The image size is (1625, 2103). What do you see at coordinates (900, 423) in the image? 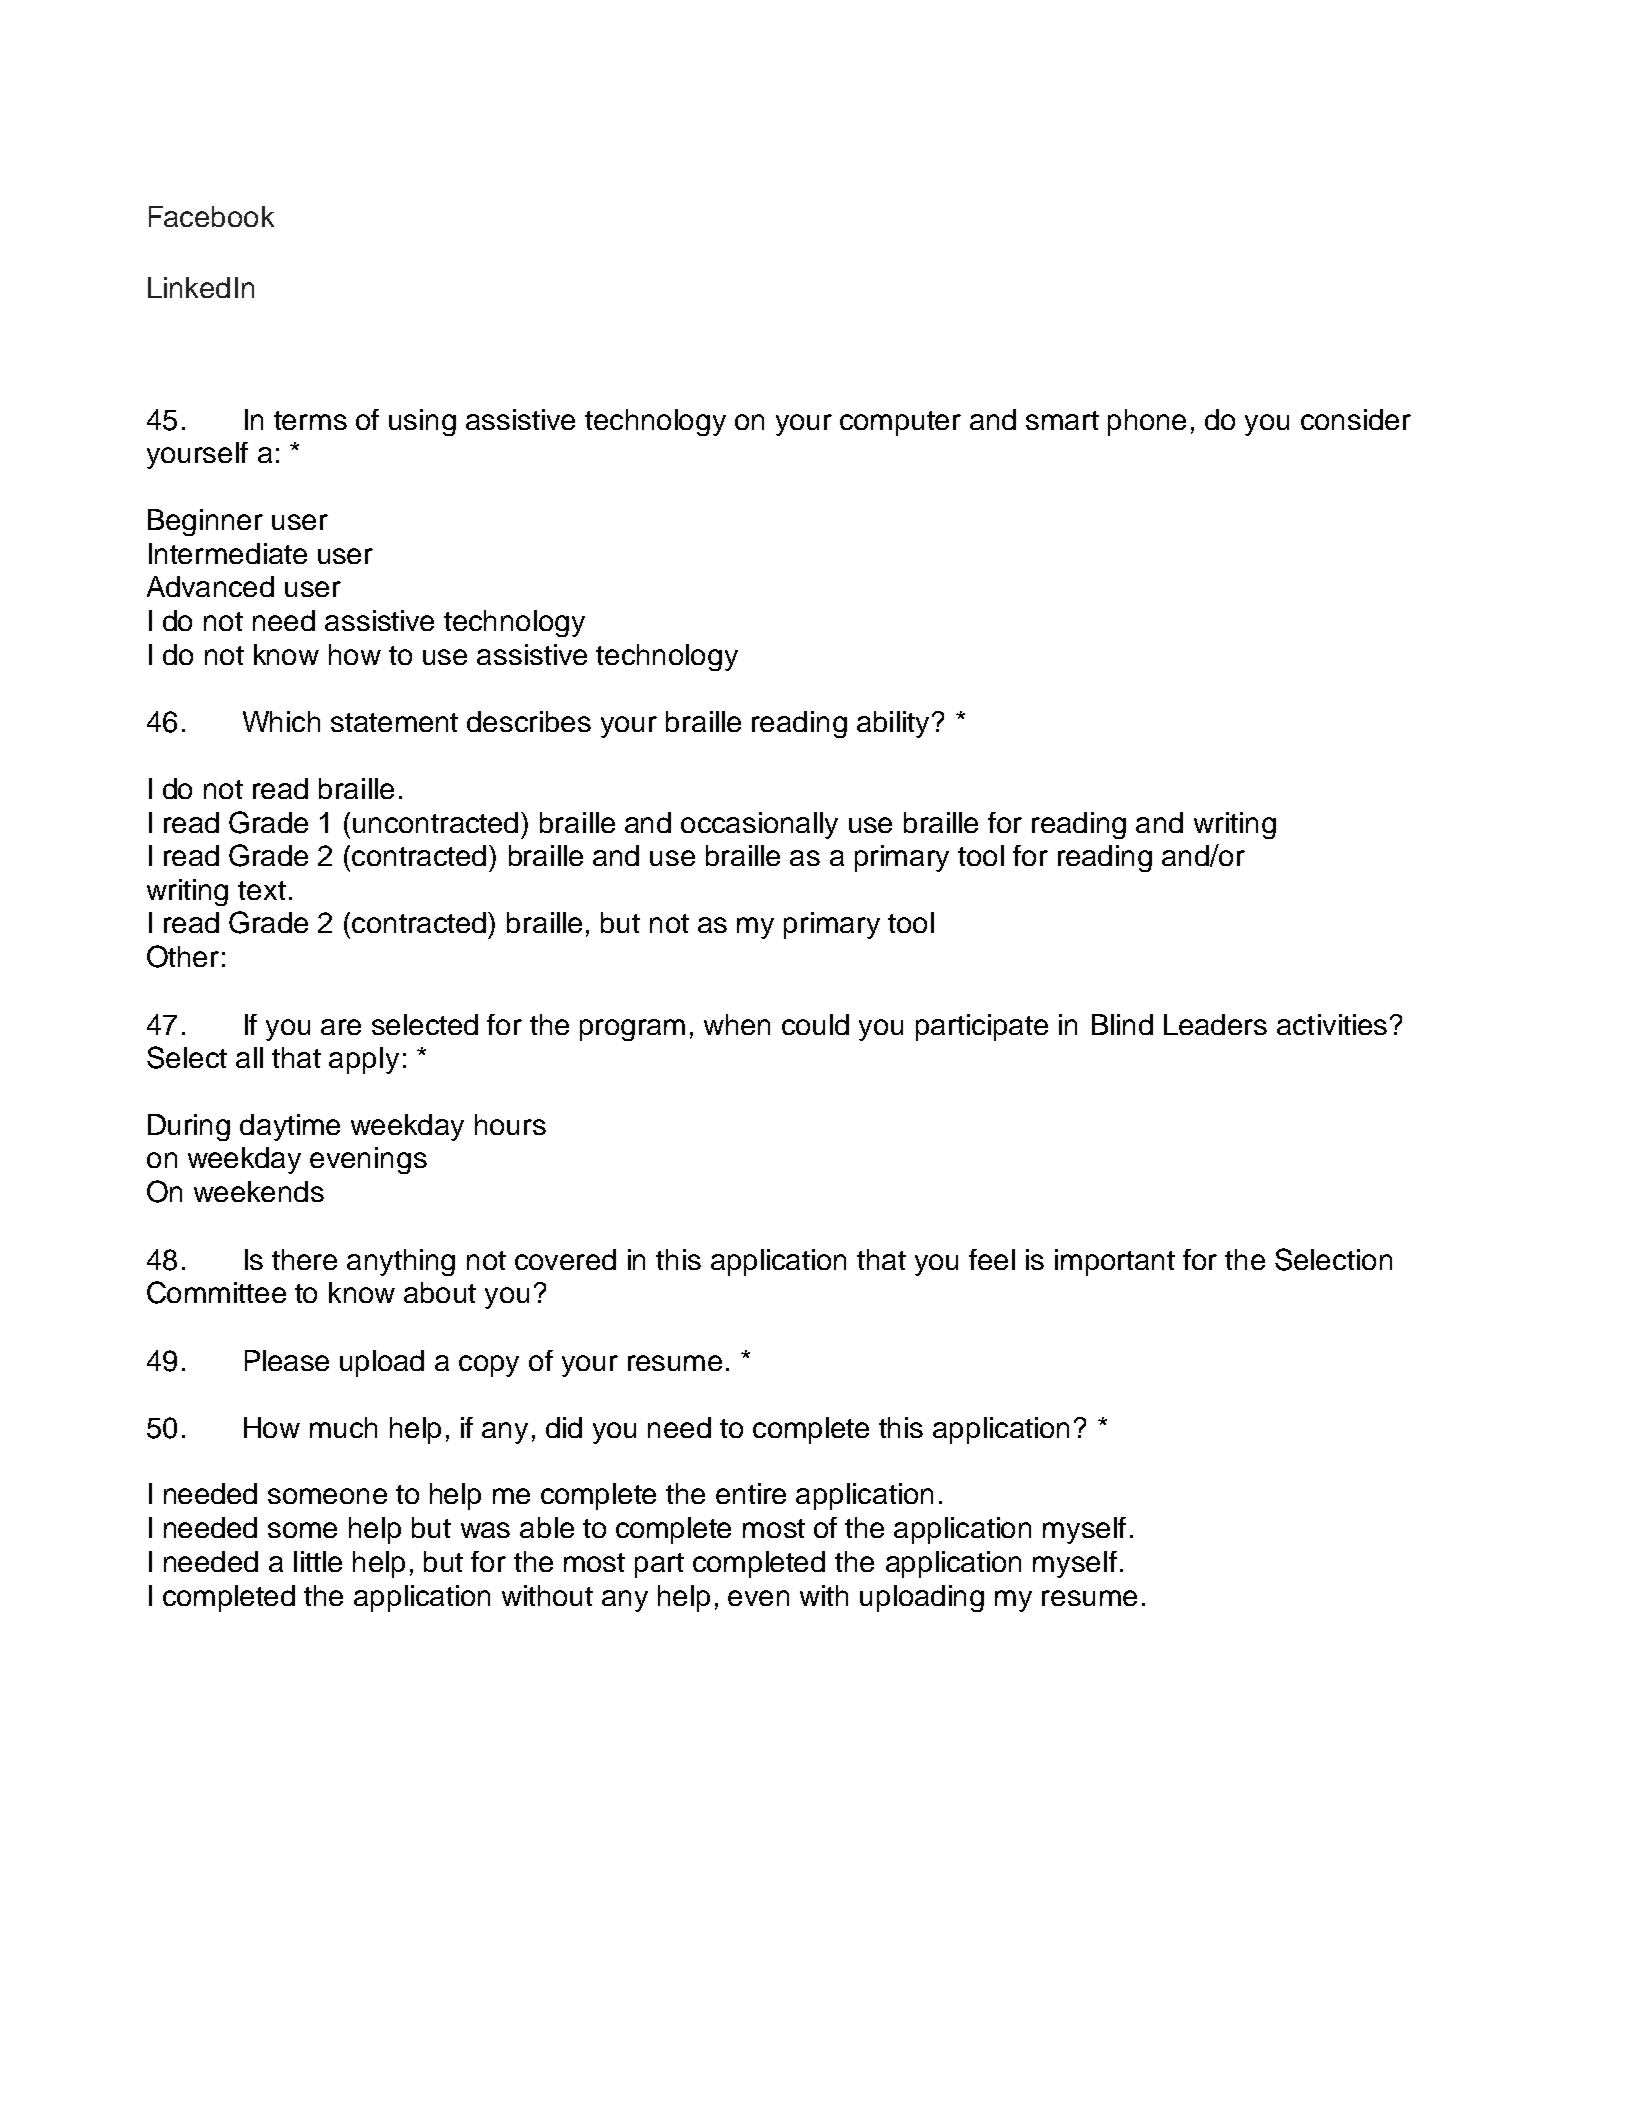
I see `computer` at bounding box center [900, 423].
